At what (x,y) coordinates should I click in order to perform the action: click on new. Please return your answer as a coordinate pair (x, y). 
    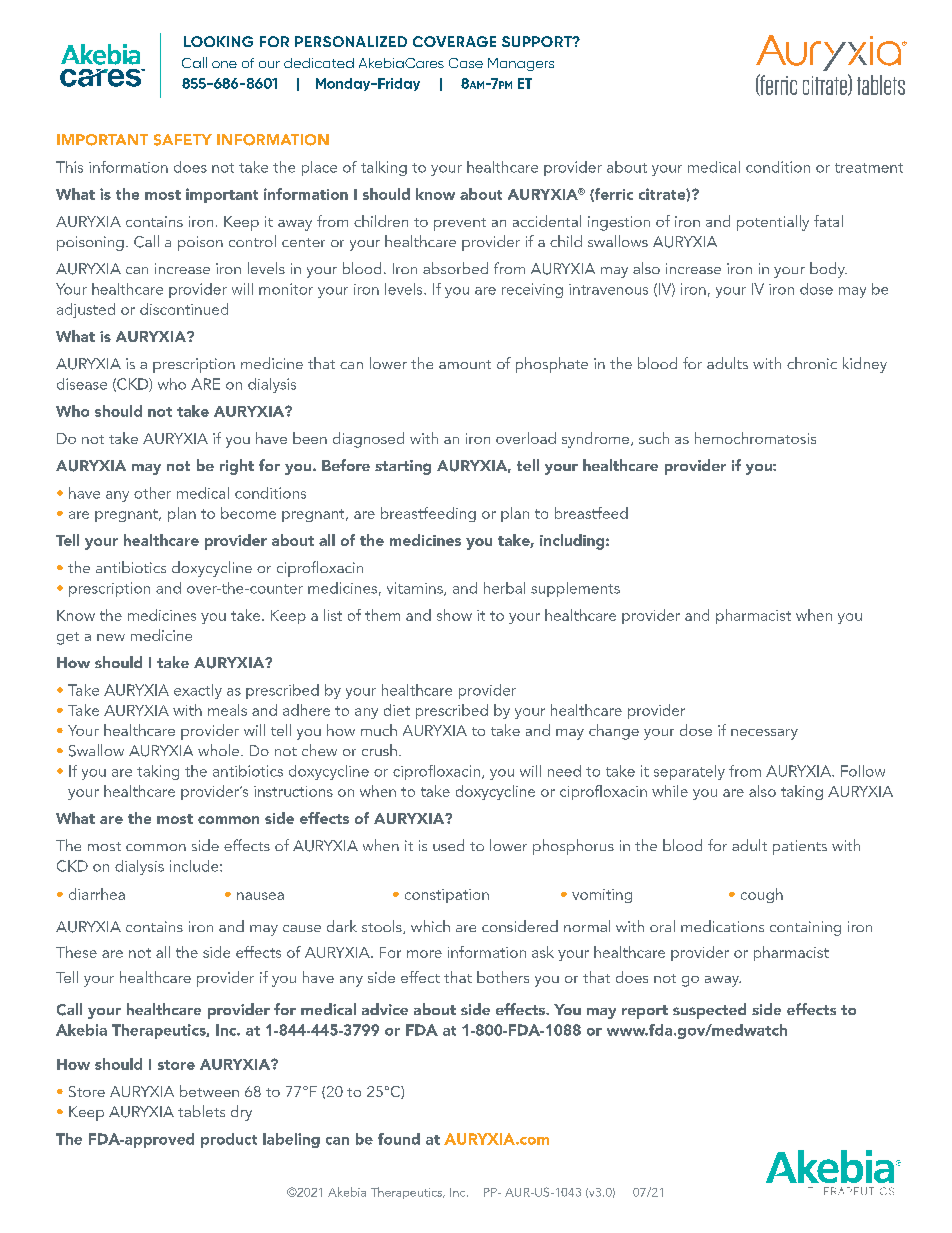
    Looking at the image, I should click on (111, 637).
